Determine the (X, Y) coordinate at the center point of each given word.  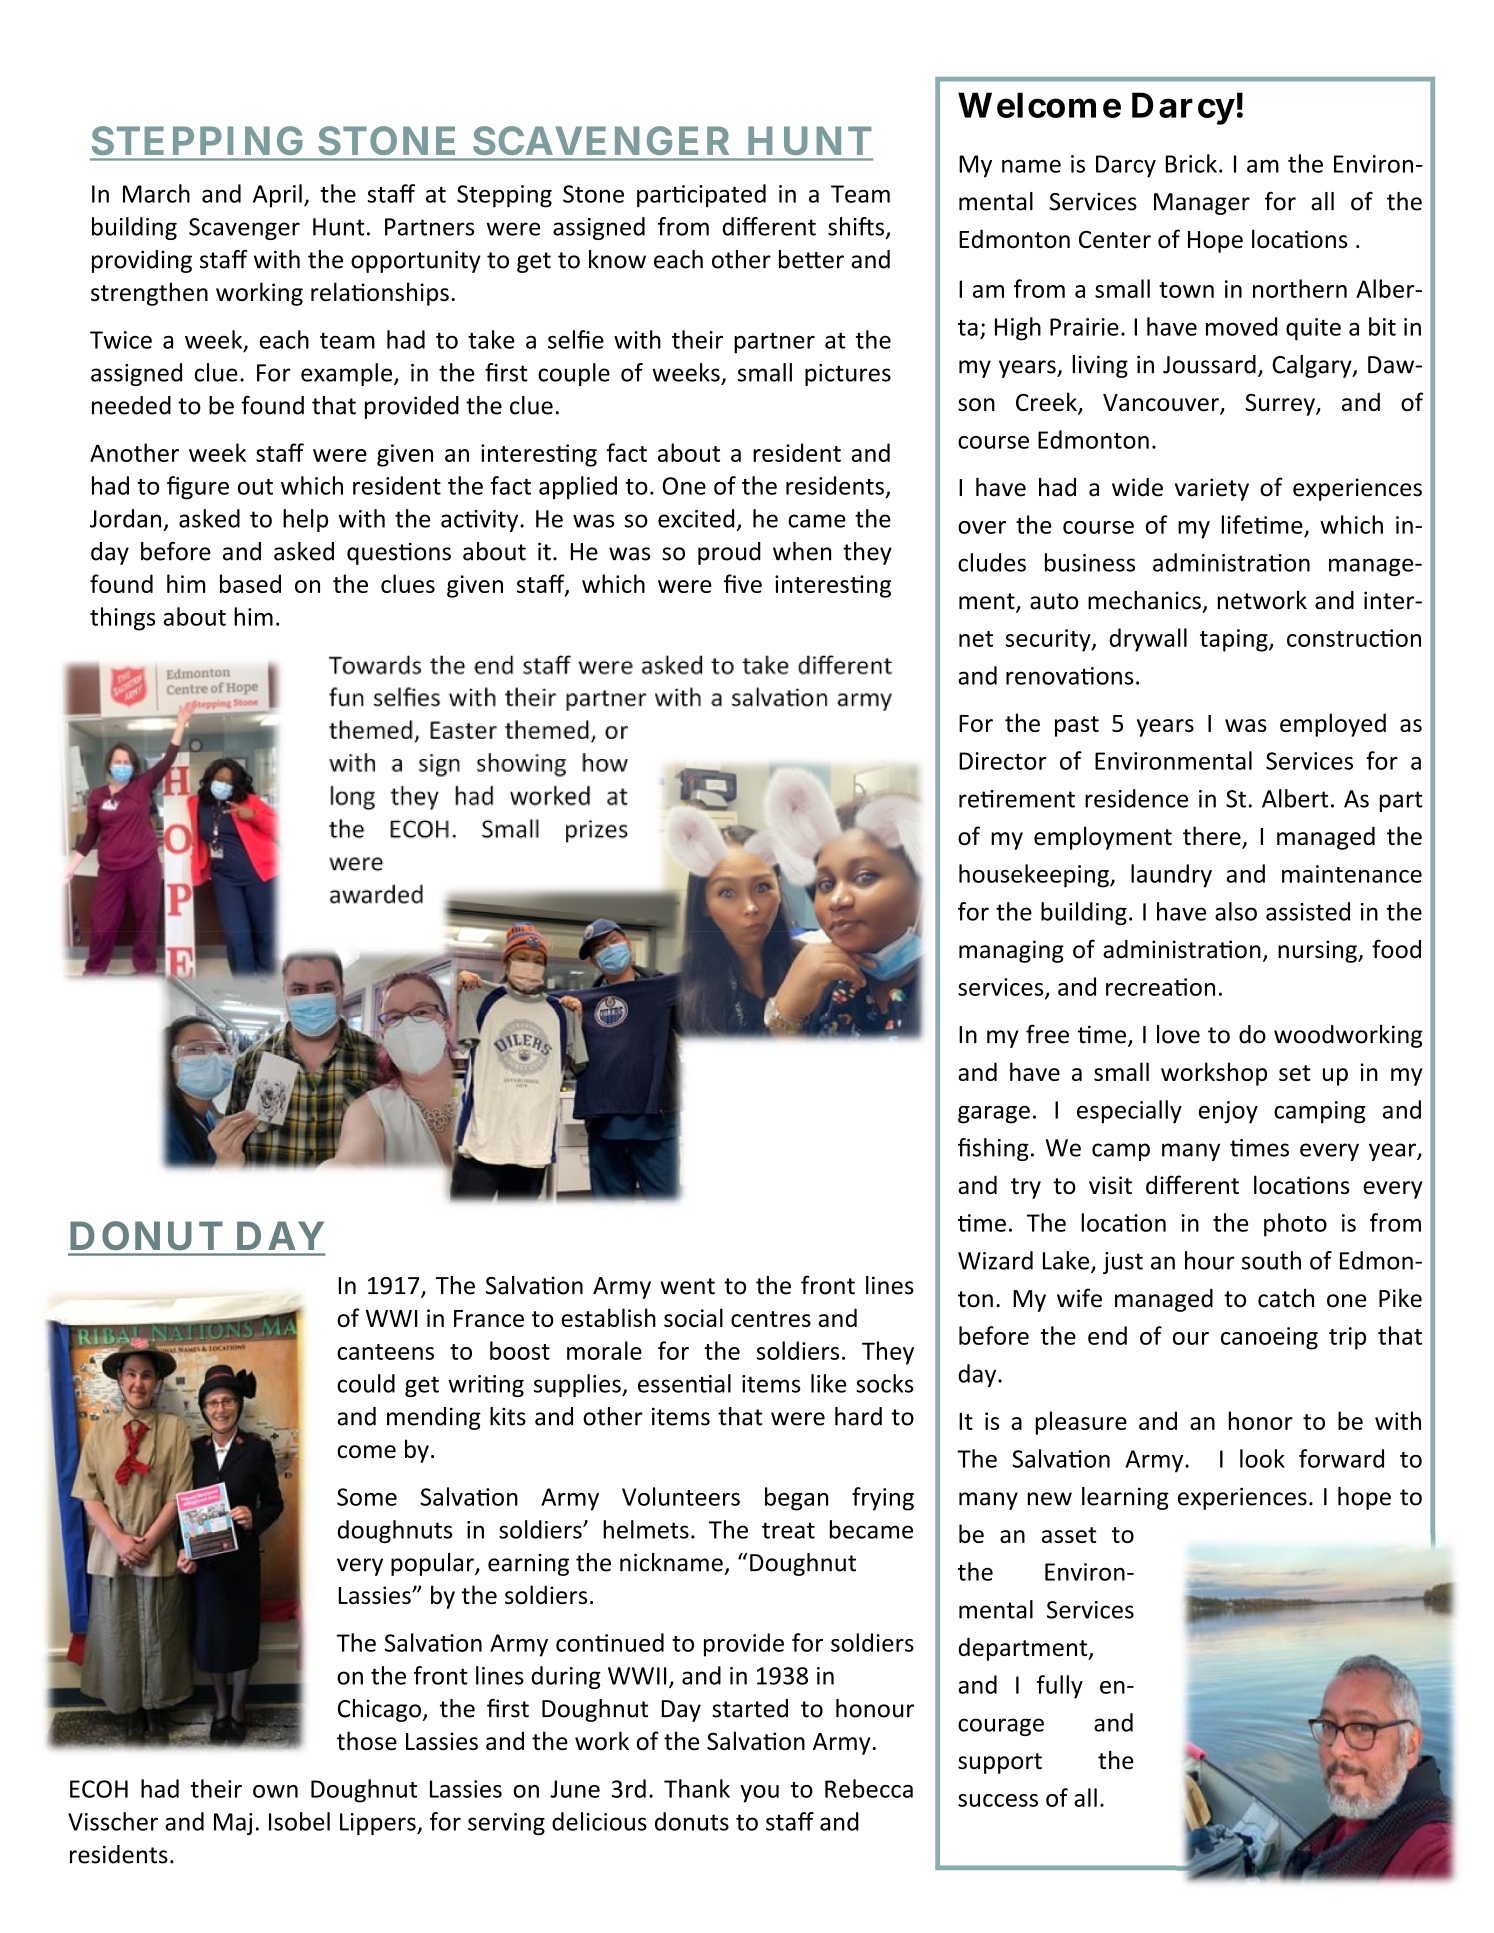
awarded (376, 894)
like (828, 1383)
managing (1011, 951)
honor (1261, 1420)
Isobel (299, 1821)
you (759, 1794)
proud (729, 553)
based (250, 583)
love (1178, 1034)
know (617, 259)
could (366, 1383)
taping (1235, 640)
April (277, 196)
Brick (1191, 163)
